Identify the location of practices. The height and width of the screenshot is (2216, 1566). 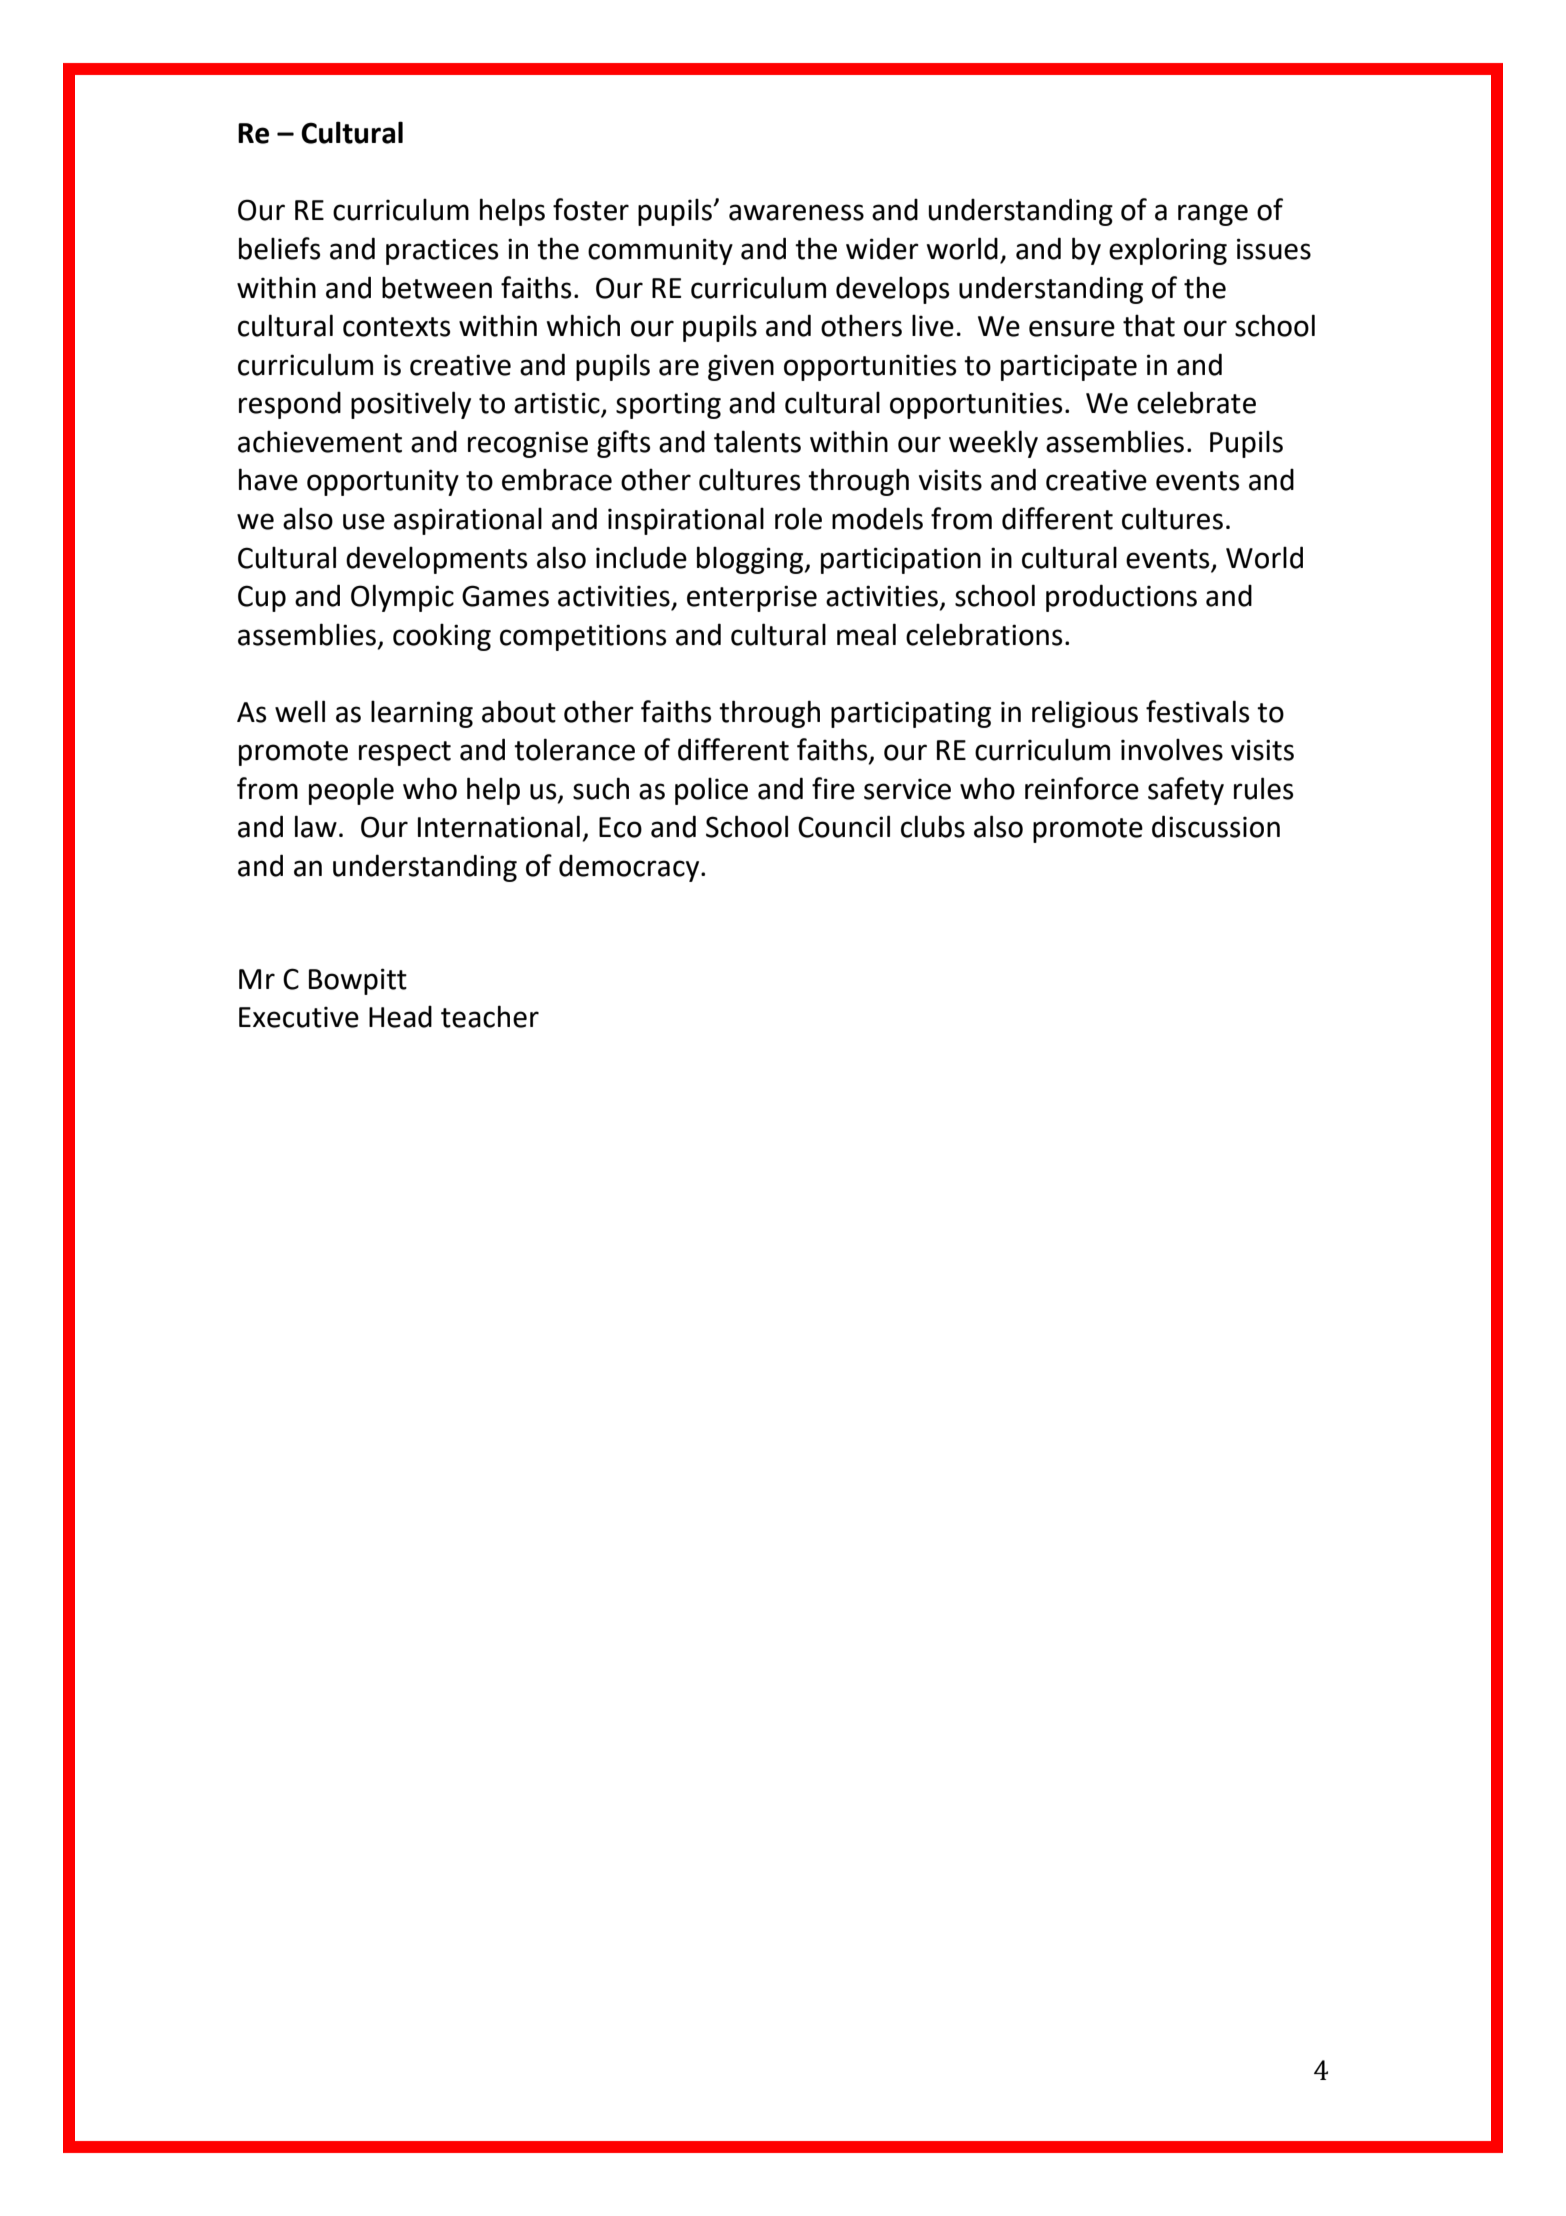
(442, 251).
